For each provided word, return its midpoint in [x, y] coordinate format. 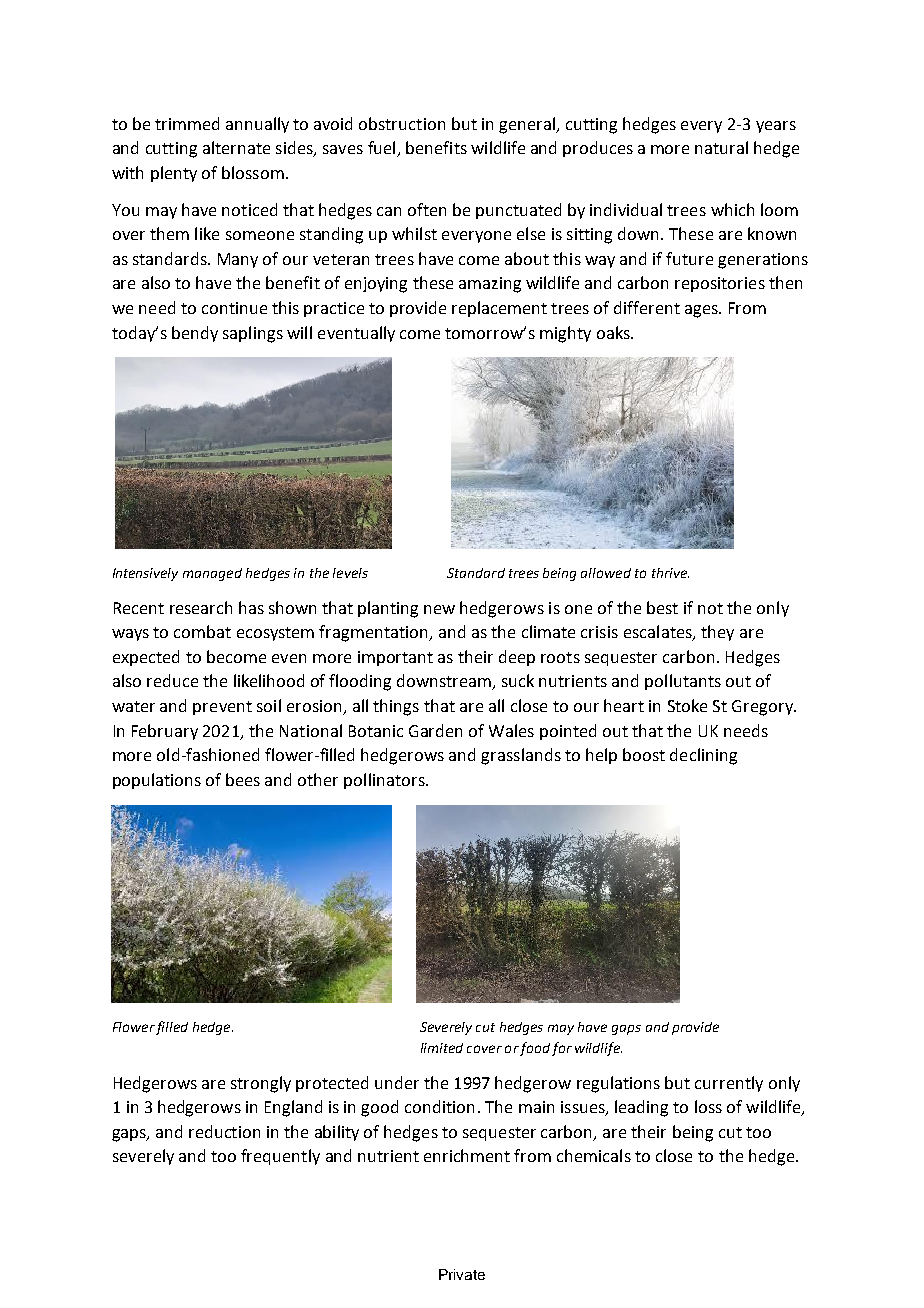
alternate [236, 147]
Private [462, 1274]
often [427, 209]
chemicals [594, 1155]
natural [721, 147]
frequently [280, 1157]
